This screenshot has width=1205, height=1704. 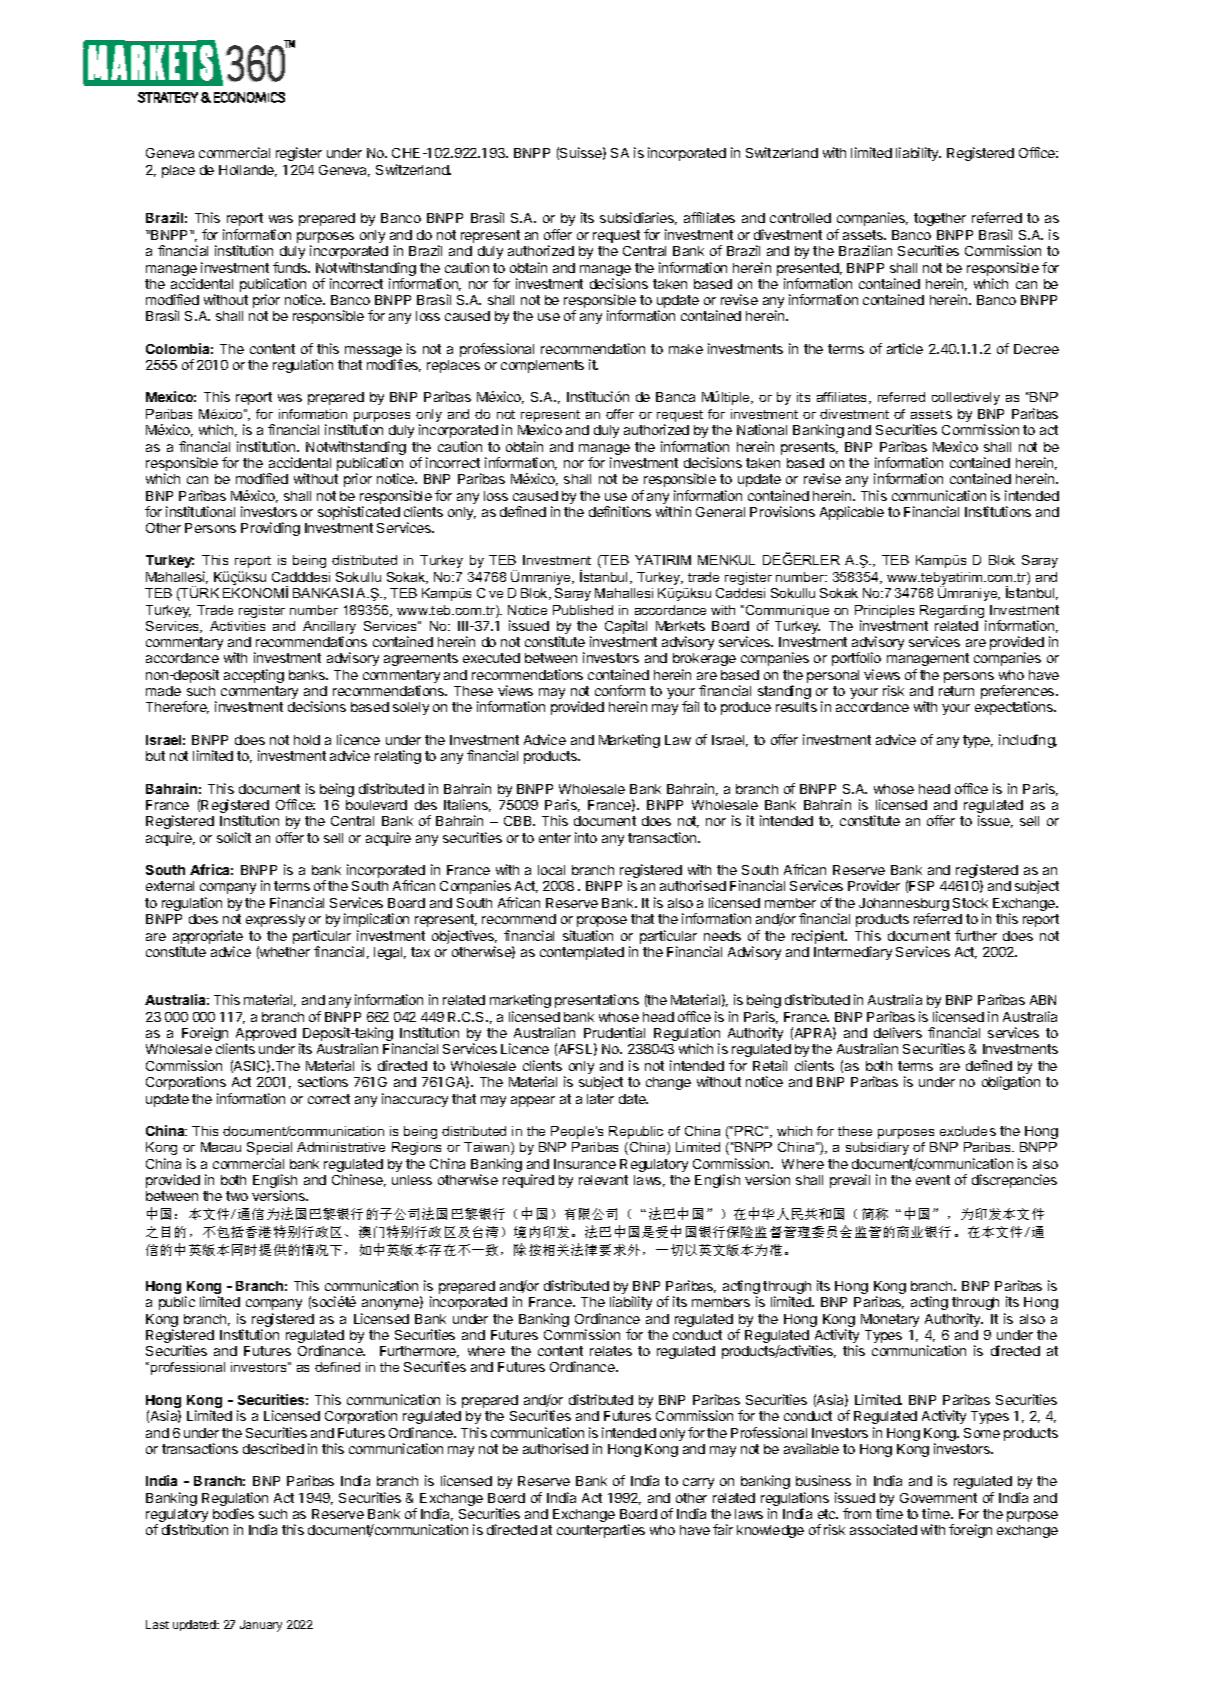 What do you see at coordinates (952, 611) in the screenshot?
I see `Regarding` at bounding box center [952, 611].
